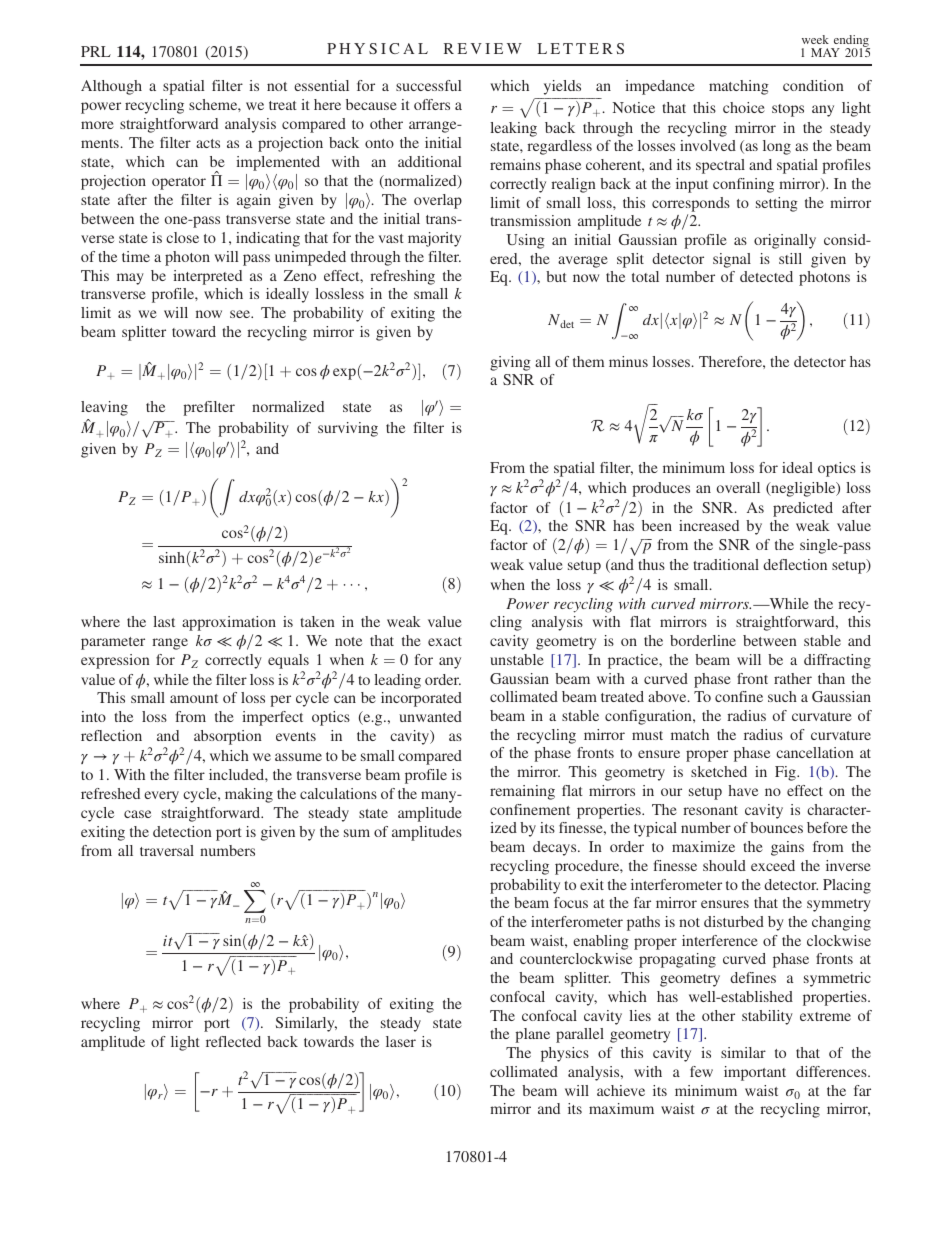 The width and height of the image is (952, 1233). Describe the element at coordinates (104, 408) in the image. I see `leaving` at that location.
